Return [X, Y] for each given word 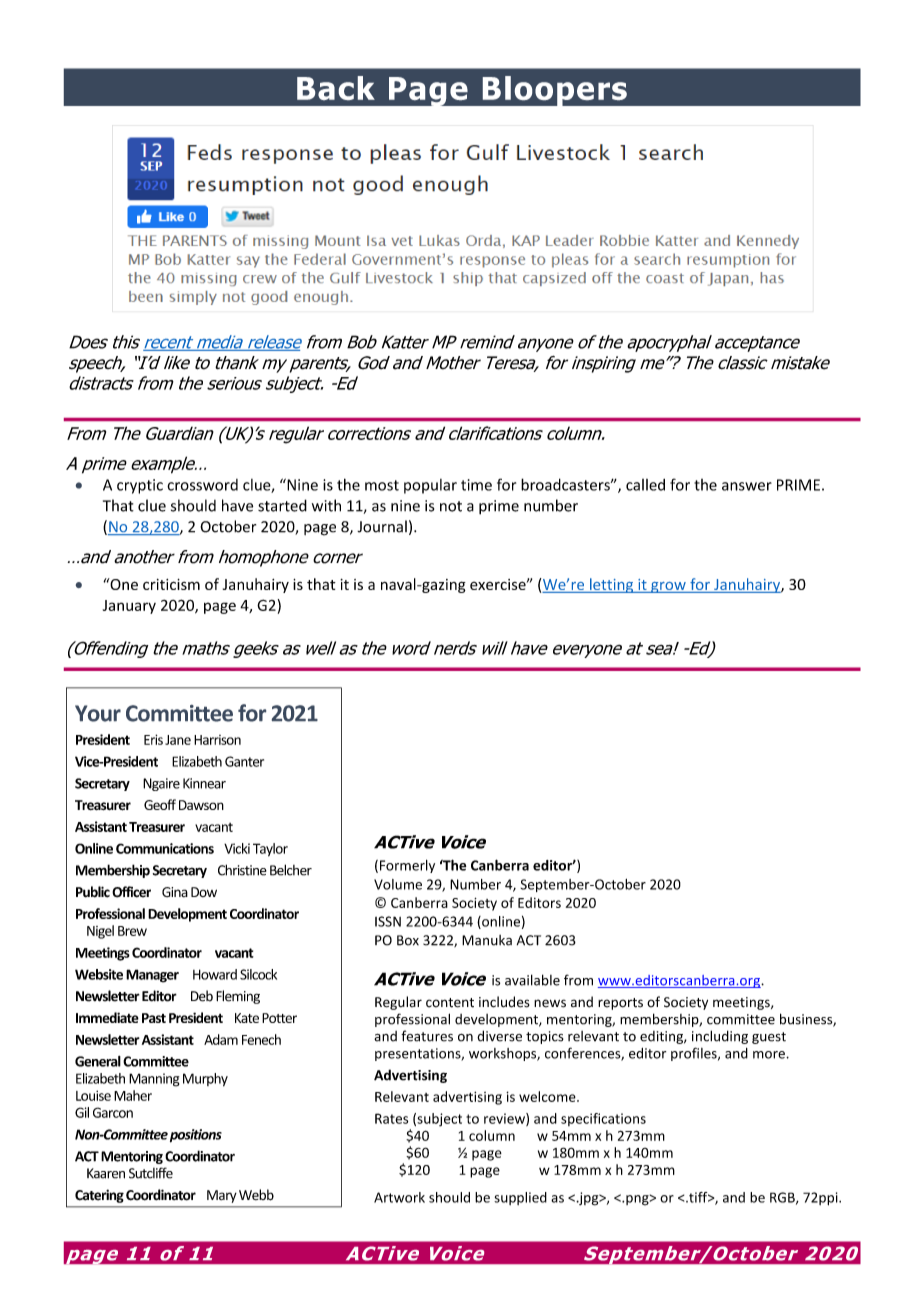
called [645, 485]
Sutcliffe [151, 1173]
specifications [603, 1119]
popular [430, 486]
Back [336, 88]
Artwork [399, 1197]
